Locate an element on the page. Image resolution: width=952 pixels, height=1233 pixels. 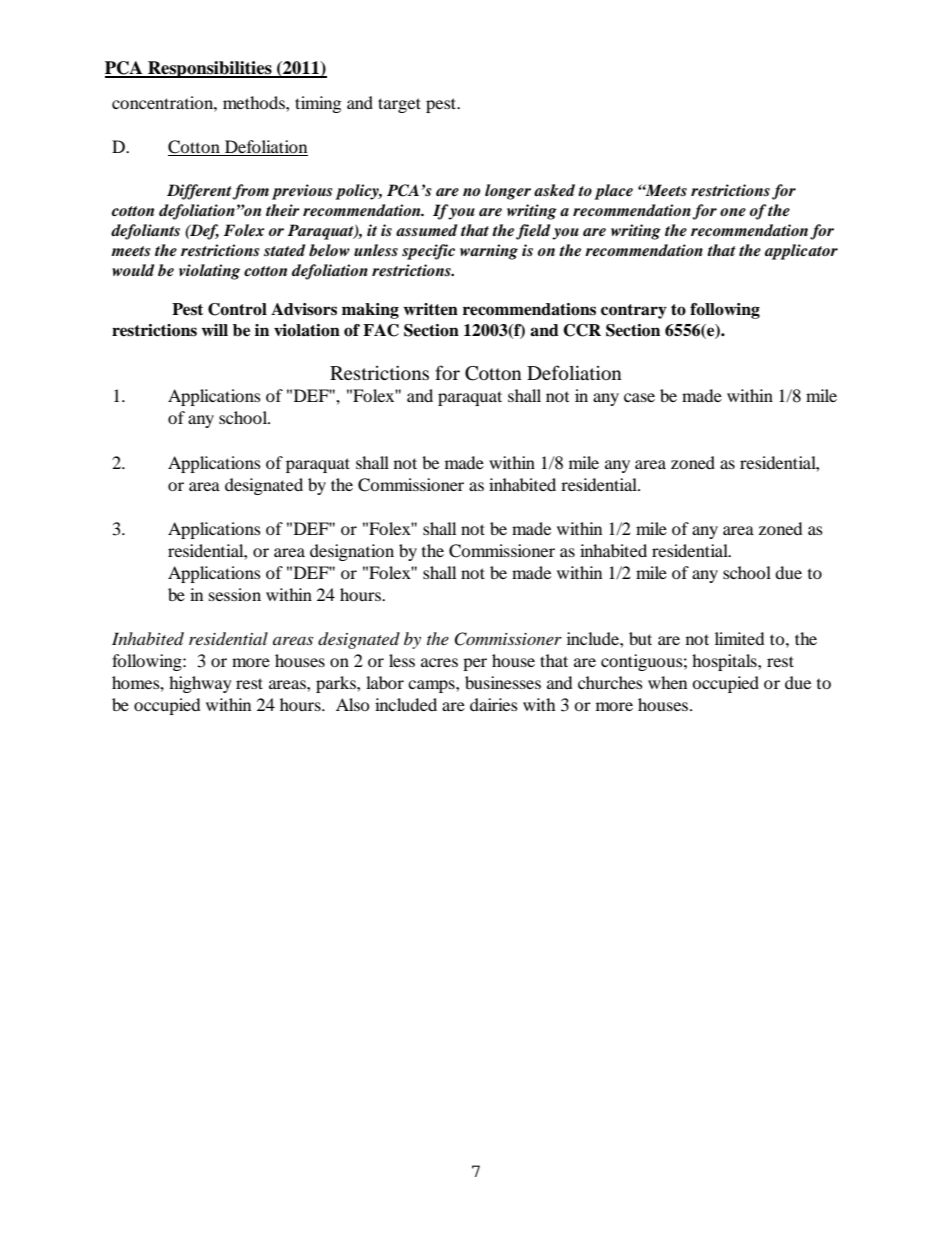
case is located at coordinates (639, 397).
